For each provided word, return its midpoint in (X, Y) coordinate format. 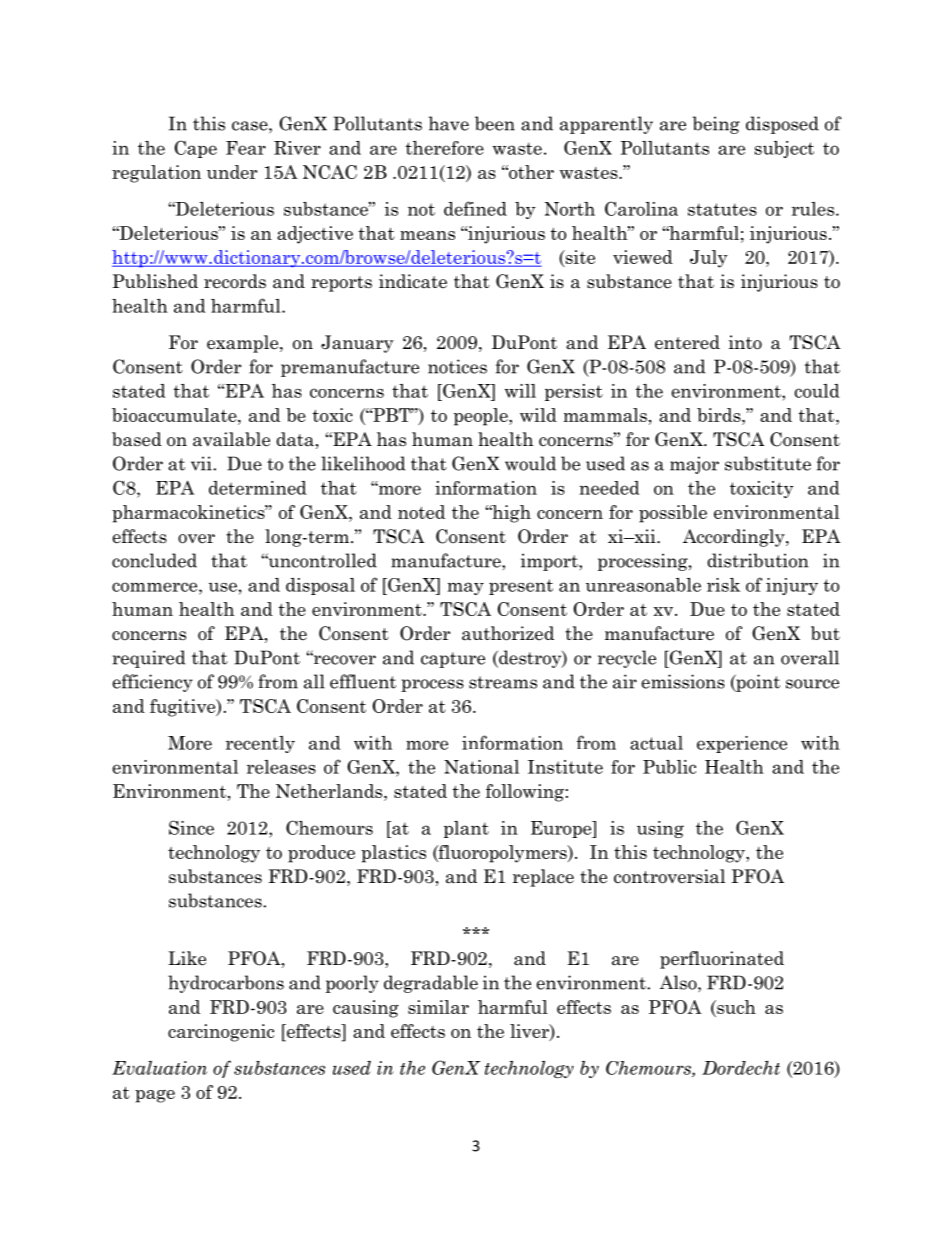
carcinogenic (221, 1033)
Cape (196, 149)
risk (723, 585)
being (716, 125)
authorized (508, 633)
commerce (156, 587)
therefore (444, 148)
